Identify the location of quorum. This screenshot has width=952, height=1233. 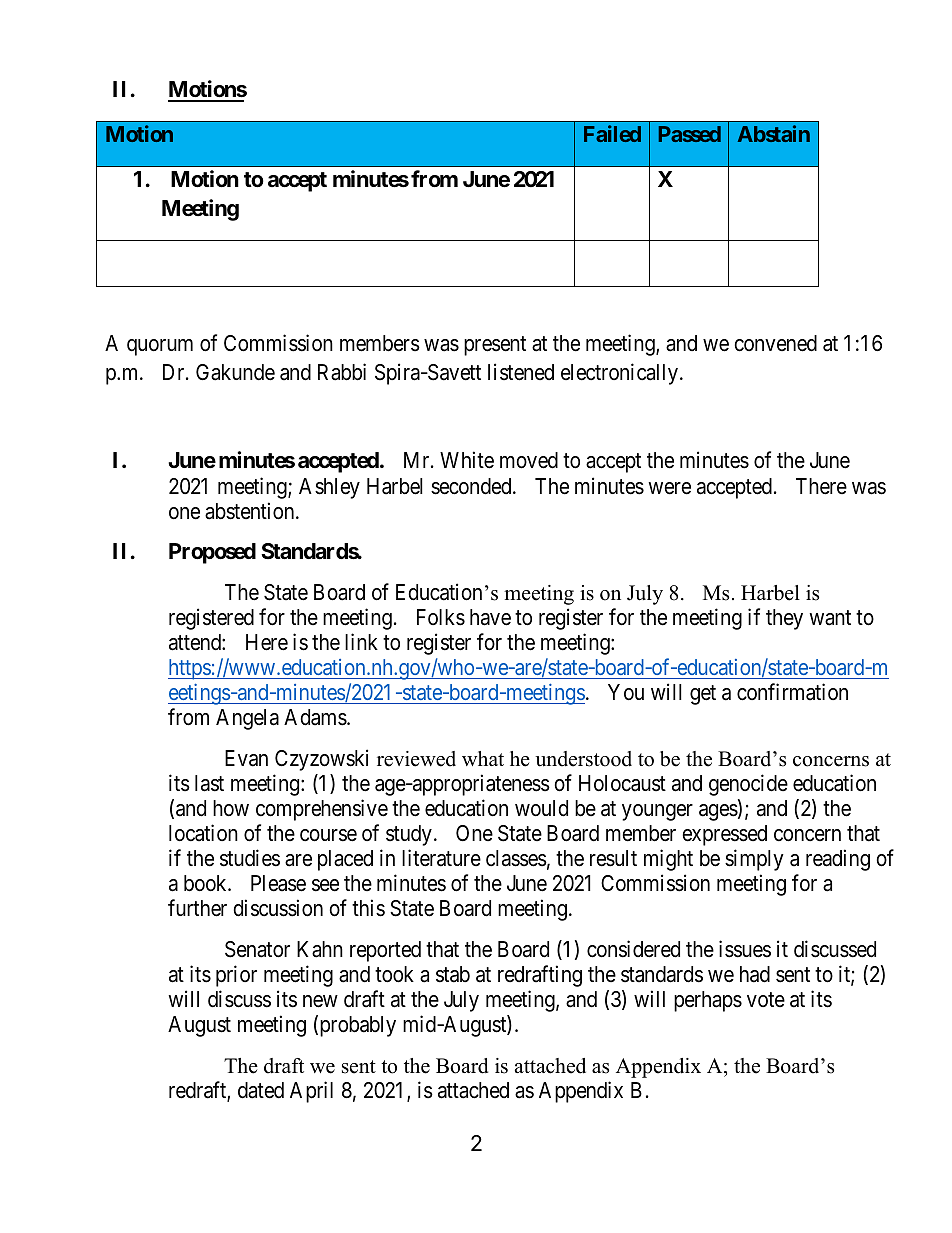
(160, 347).
